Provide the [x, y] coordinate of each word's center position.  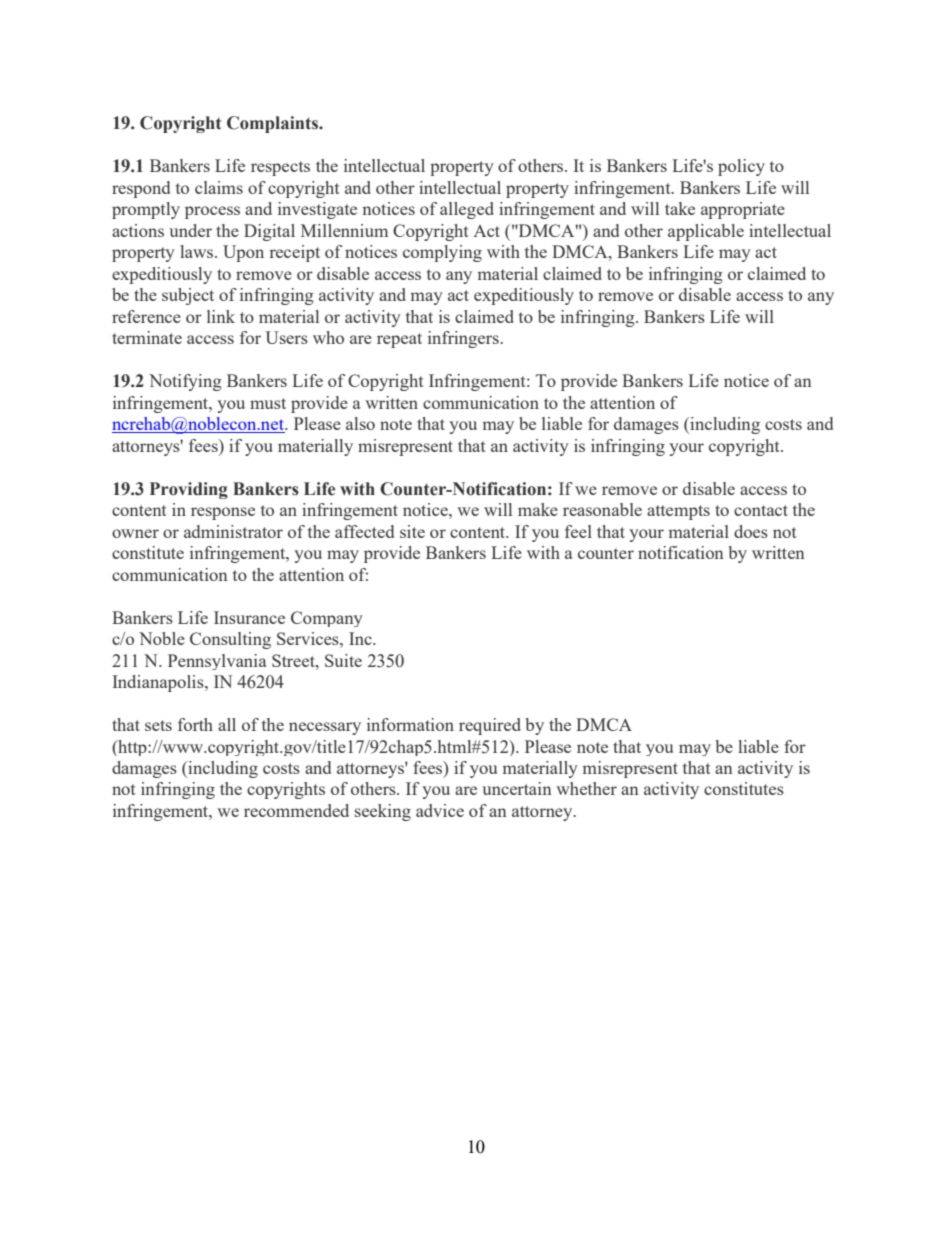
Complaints [274, 124]
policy [741, 167]
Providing [189, 490]
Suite [343, 660]
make [538, 509]
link [221, 316]
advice [440, 810]
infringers [464, 339]
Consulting [230, 640]
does [751, 531]
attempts [678, 512]
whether [586, 788]
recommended [296, 810]
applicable [706, 232]
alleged [467, 210]
